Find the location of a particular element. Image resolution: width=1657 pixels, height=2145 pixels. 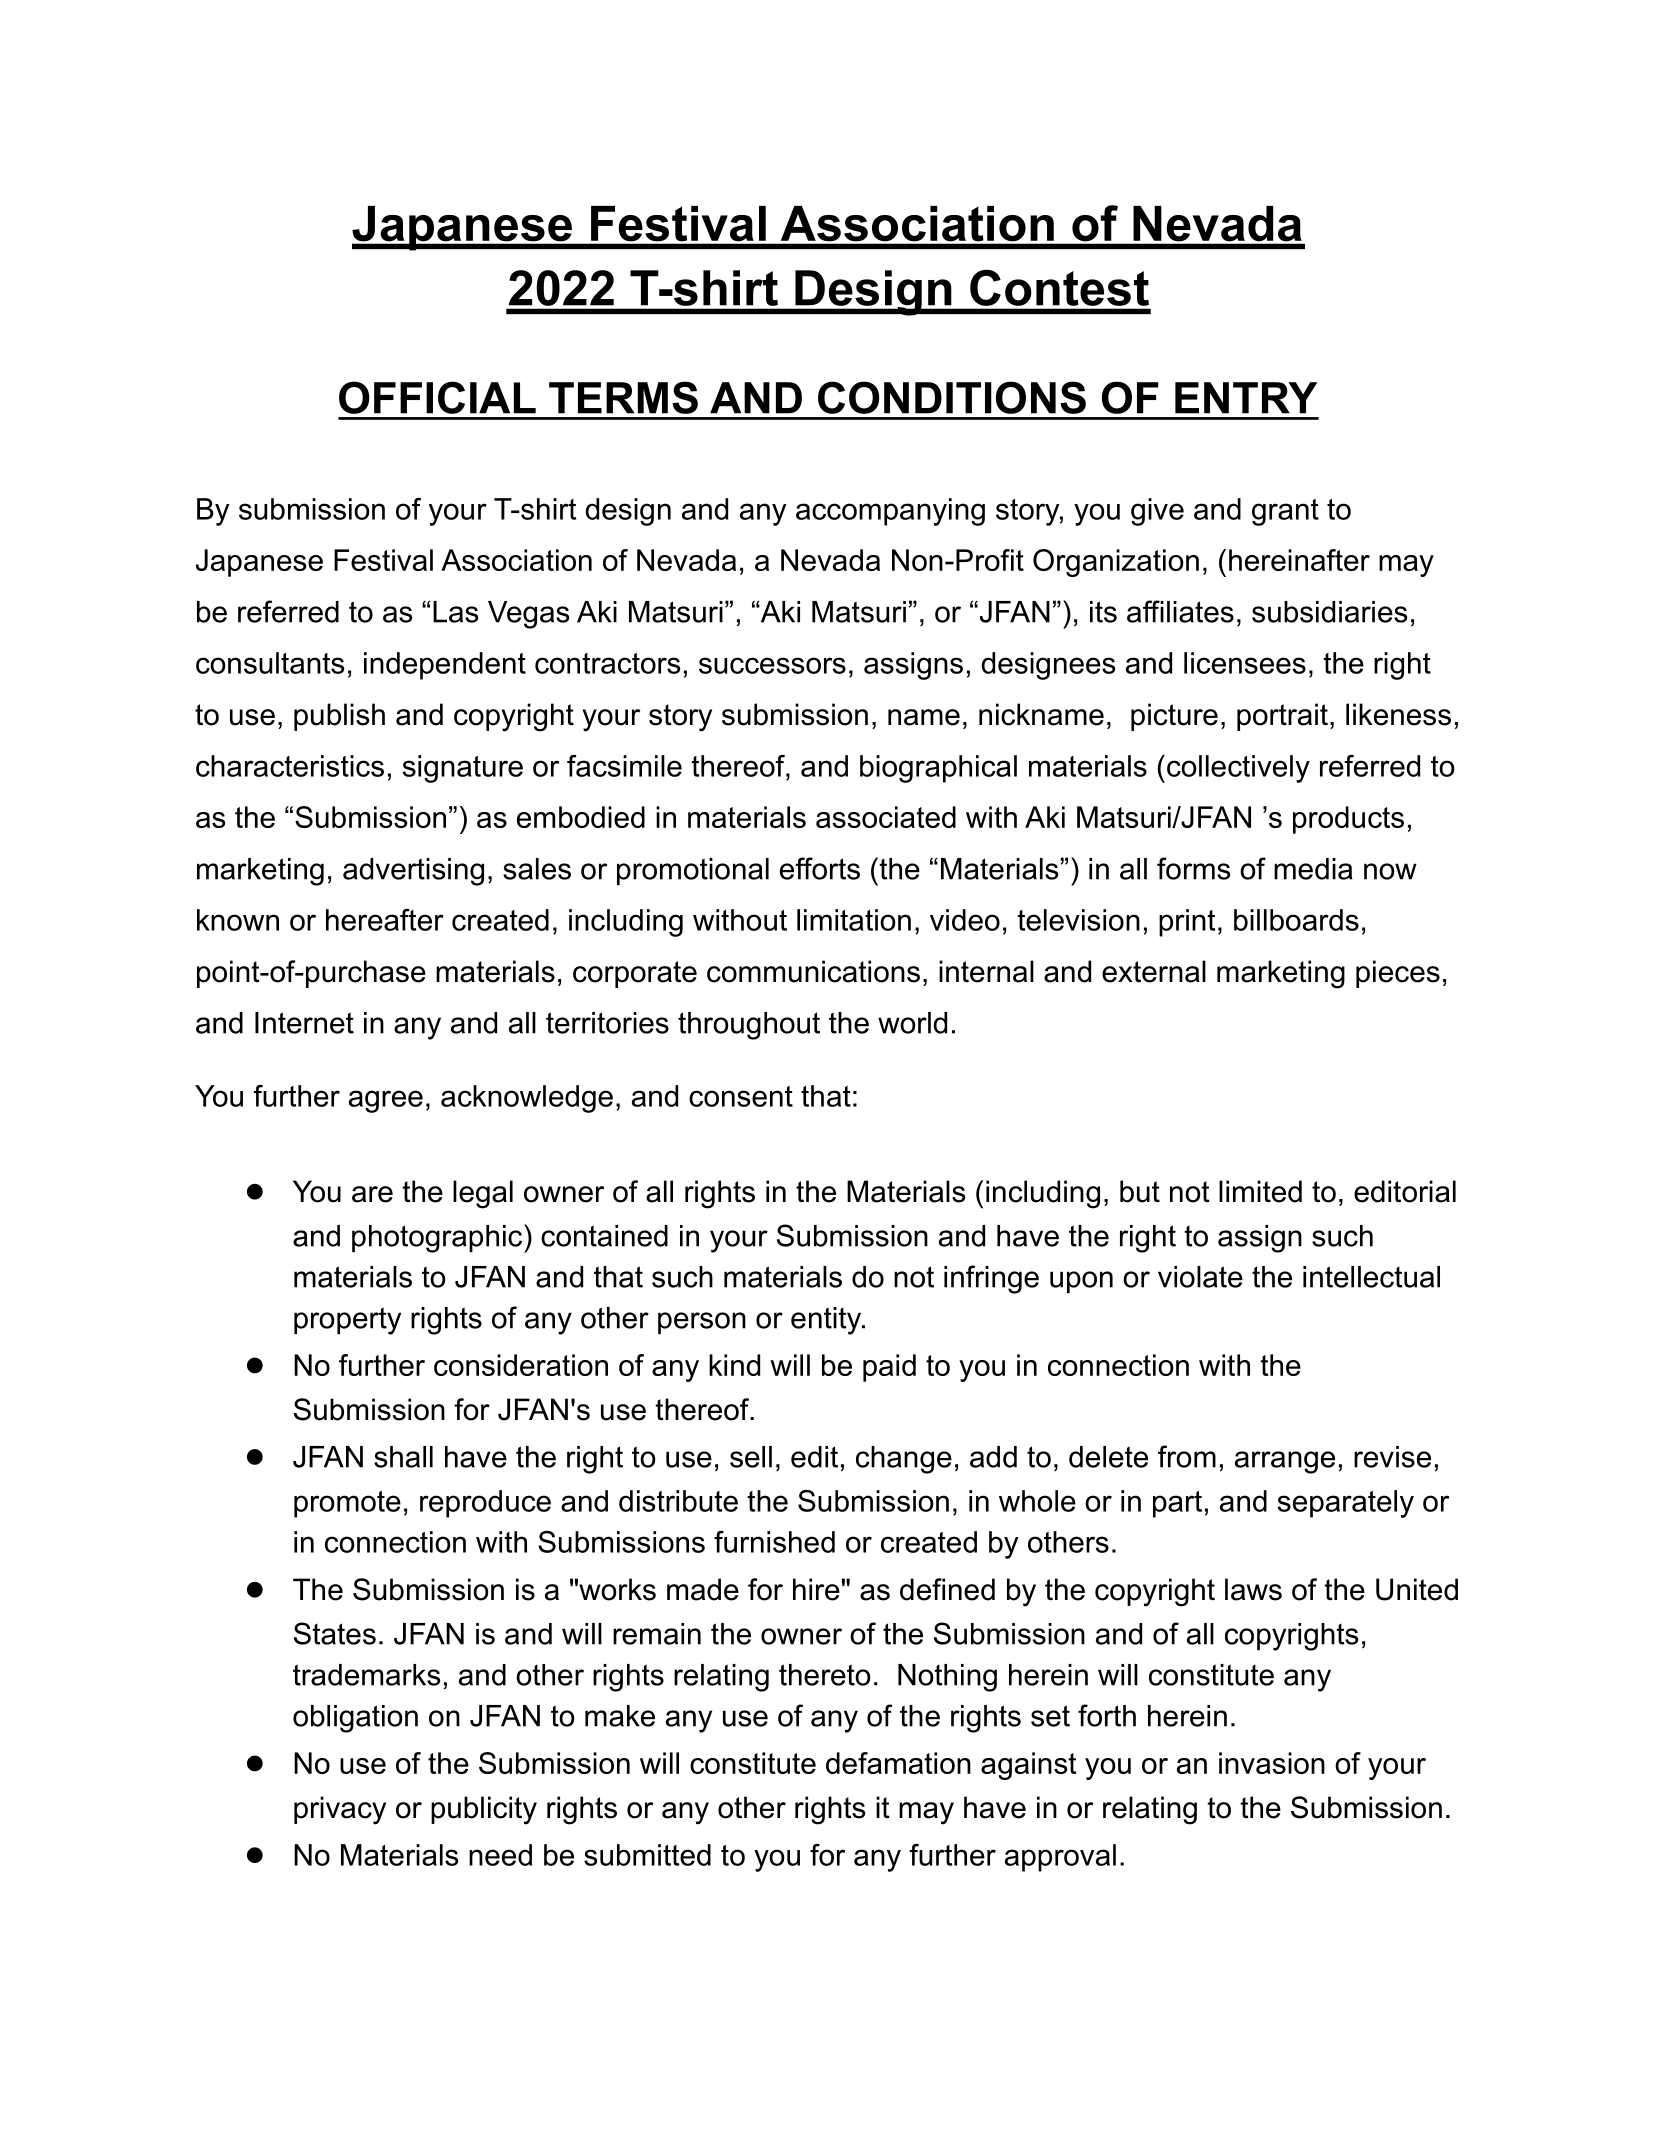

privacy is located at coordinates (340, 1810).
